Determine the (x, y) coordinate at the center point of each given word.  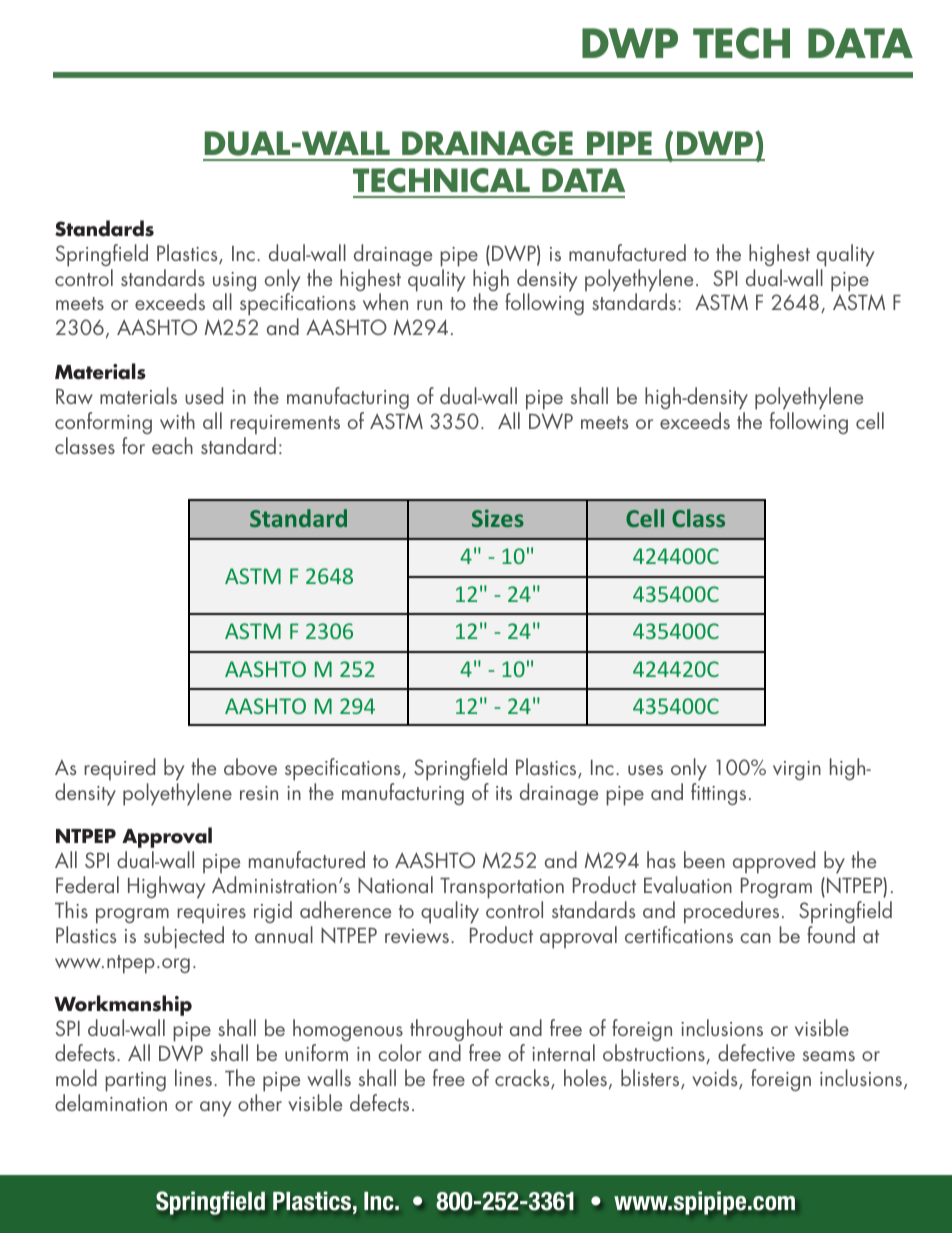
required (119, 769)
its (504, 793)
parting (135, 1082)
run (429, 305)
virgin (797, 770)
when (385, 301)
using (234, 283)
